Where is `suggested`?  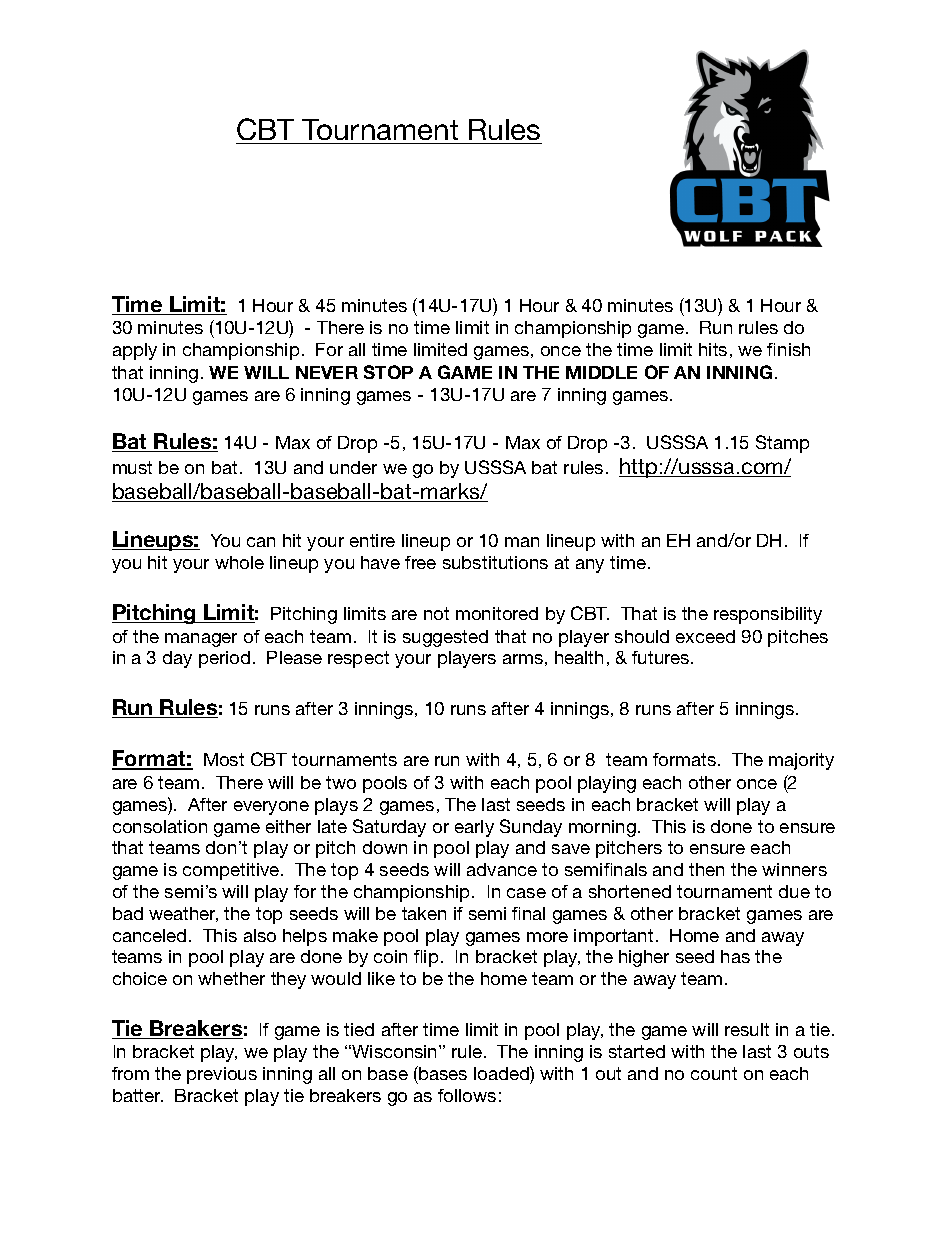
suggested is located at coordinates (445, 638).
